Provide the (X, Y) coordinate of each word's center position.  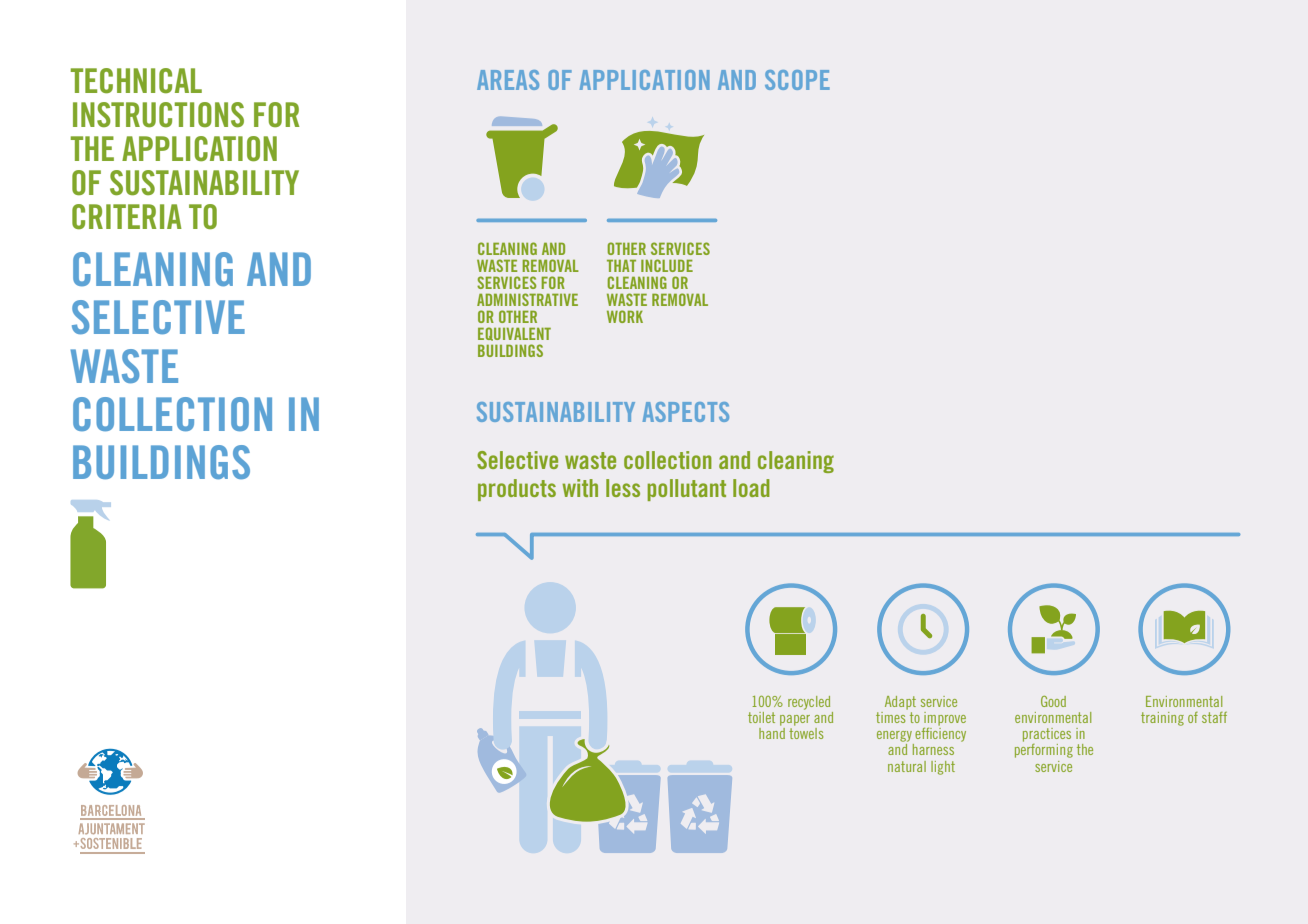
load (751, 488)
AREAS (508, 80)
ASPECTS (686, 412)
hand (772, 733)
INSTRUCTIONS (158, 115)
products (517, 490)
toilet (761, 717)
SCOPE (797, 80)
